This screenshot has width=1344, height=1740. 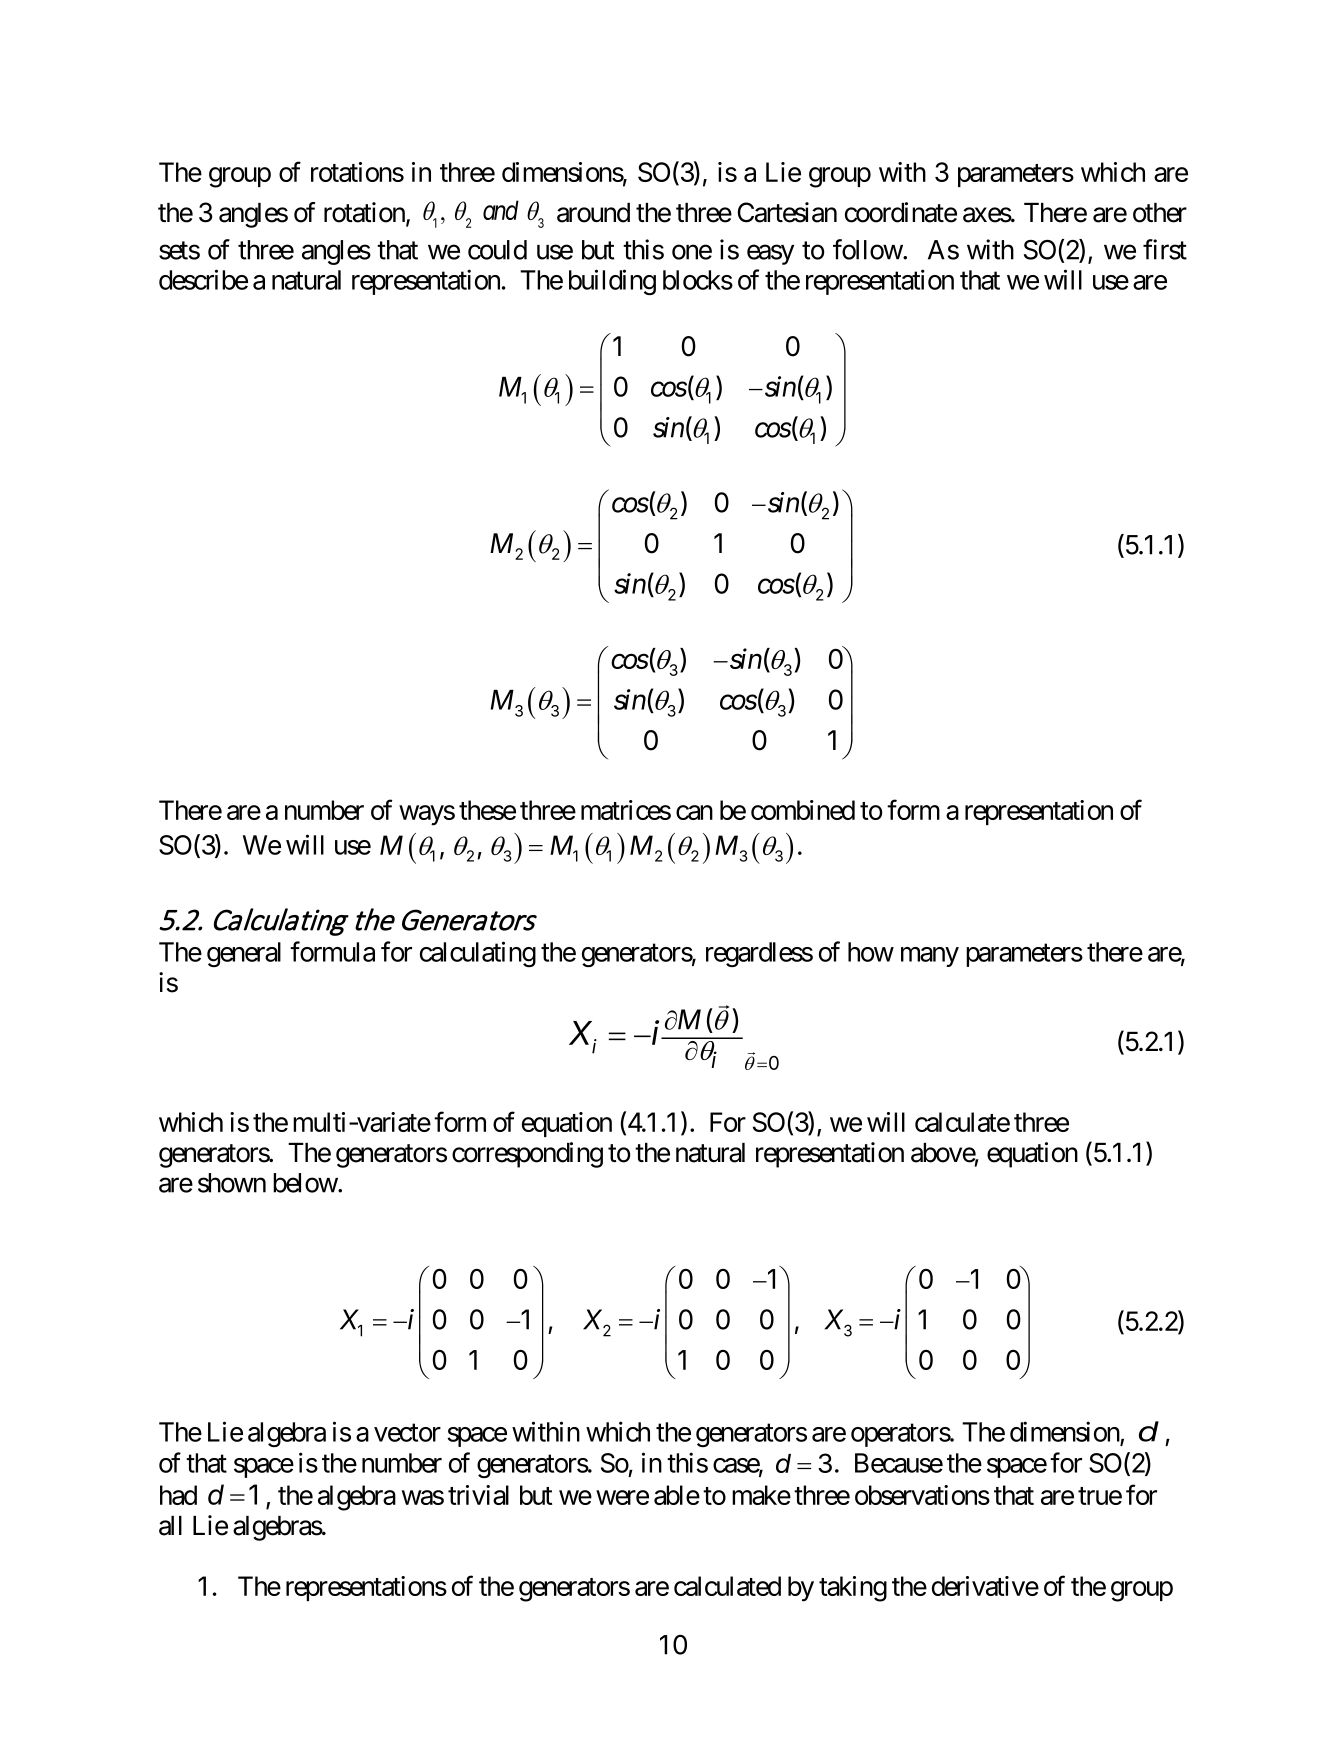 I want to click on had, so click(x=178, y=1495).
